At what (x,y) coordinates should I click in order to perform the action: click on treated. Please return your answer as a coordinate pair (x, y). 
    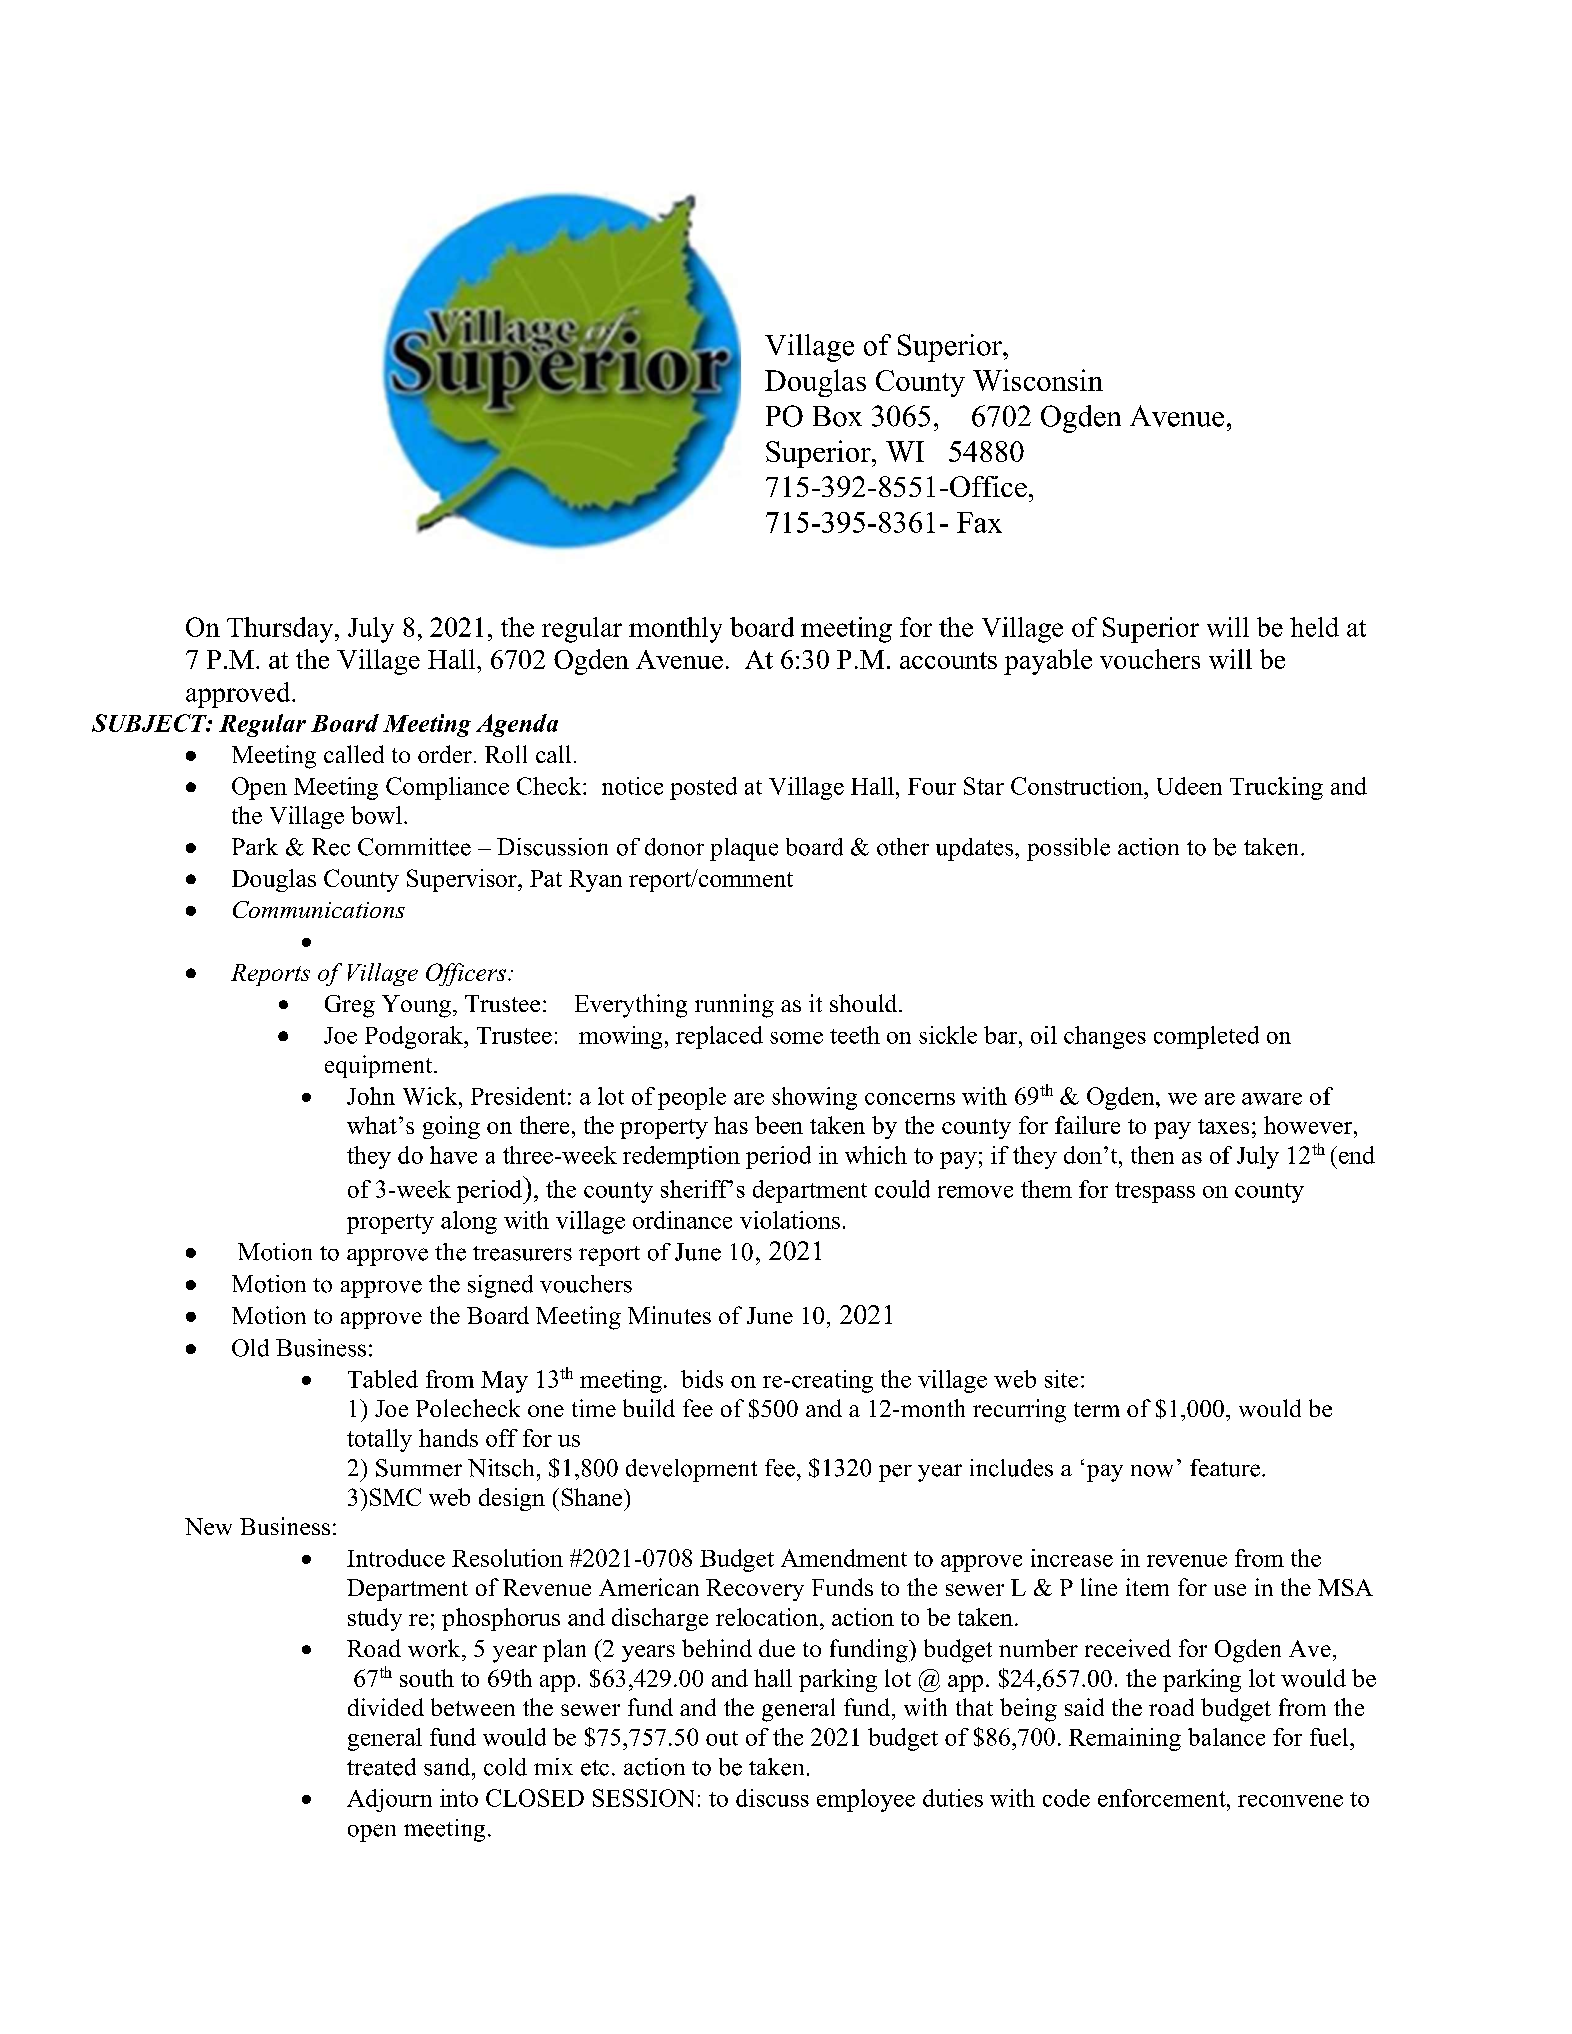
    Looking at the image, I should click on (381, 1767).
